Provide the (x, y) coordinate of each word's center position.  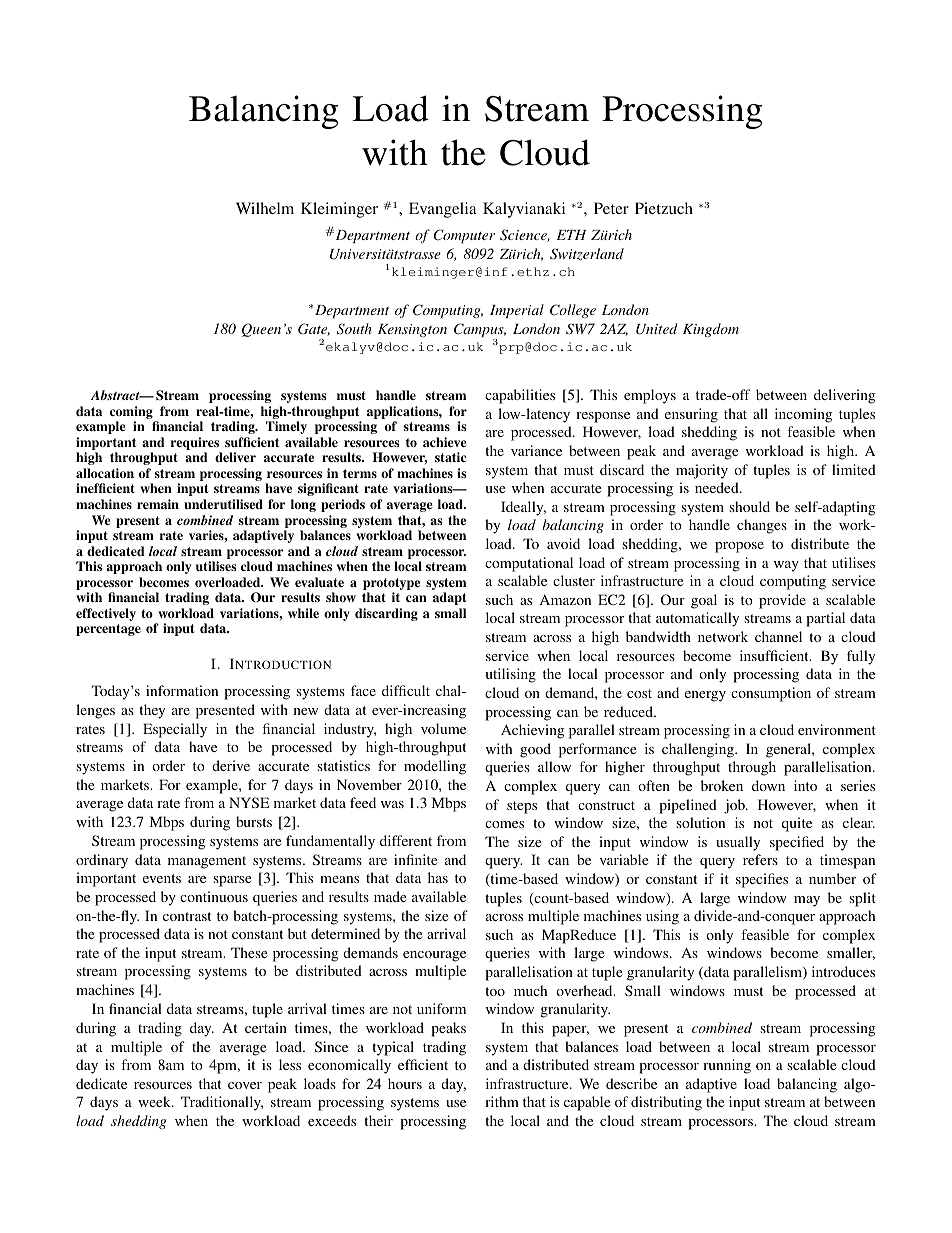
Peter (611, 208)
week (155, 1101)
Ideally (523, 508)
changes (762, 526)
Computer (464, 236)
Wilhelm (265, 208)
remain (158, 504)
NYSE (249, 802)
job (735, 806)
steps (522, 807)
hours (405, 1083)
